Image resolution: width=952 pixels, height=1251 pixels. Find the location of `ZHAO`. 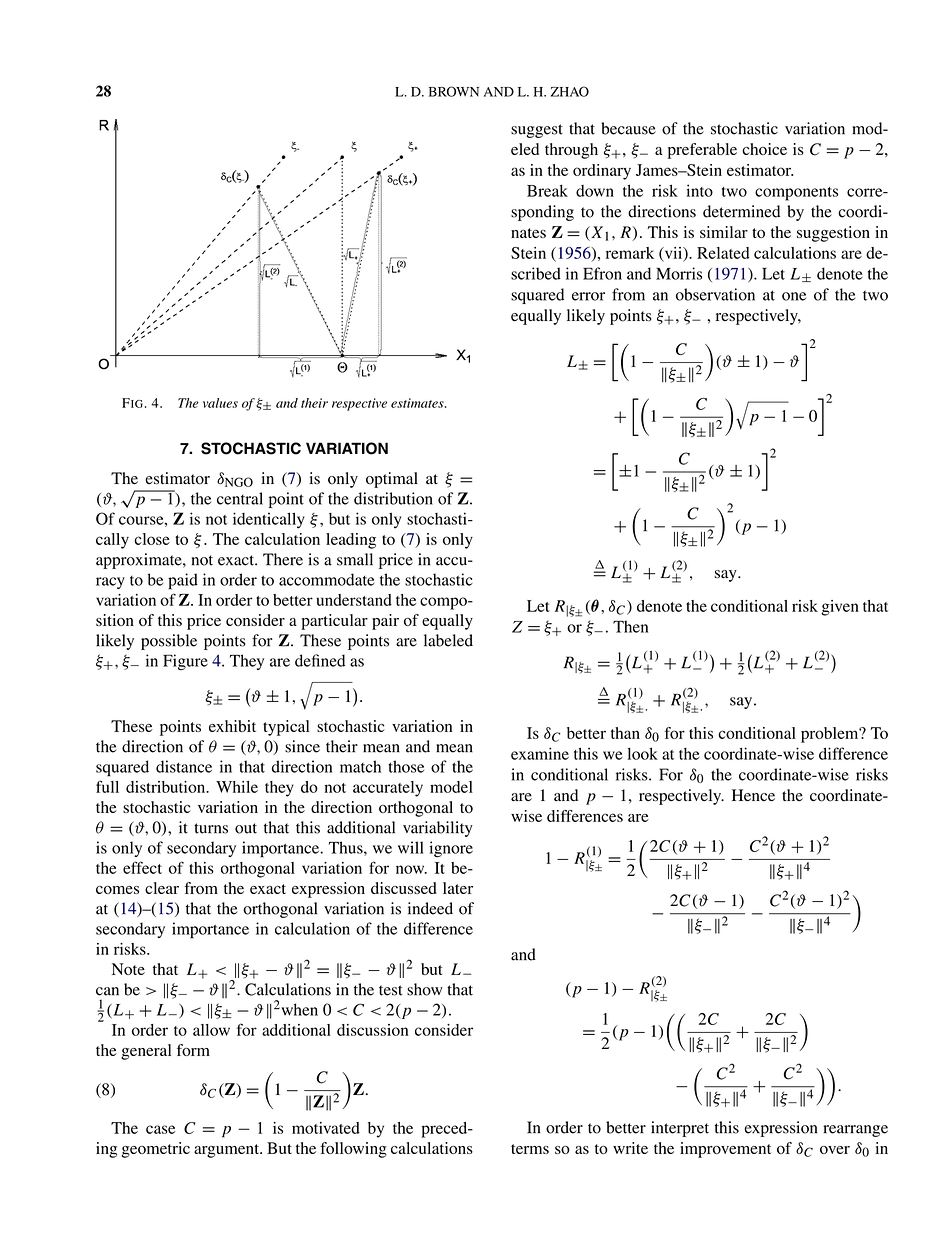

ZHAO is located at coordinates (570, 91).
